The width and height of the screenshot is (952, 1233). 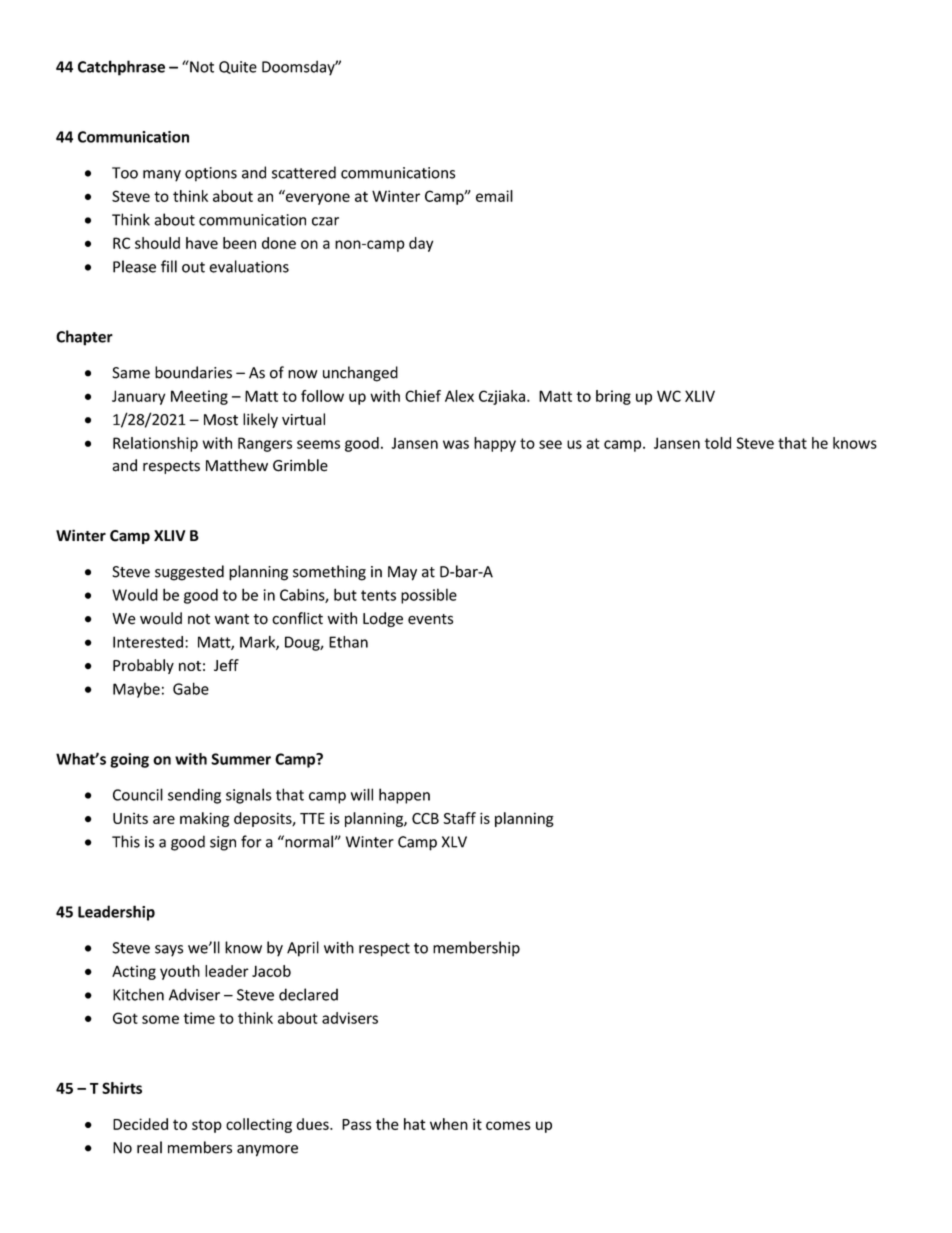 What do you see at coordinates (303, 949) in the screenshot?
I see `April` at bounding box center [303, 949].
